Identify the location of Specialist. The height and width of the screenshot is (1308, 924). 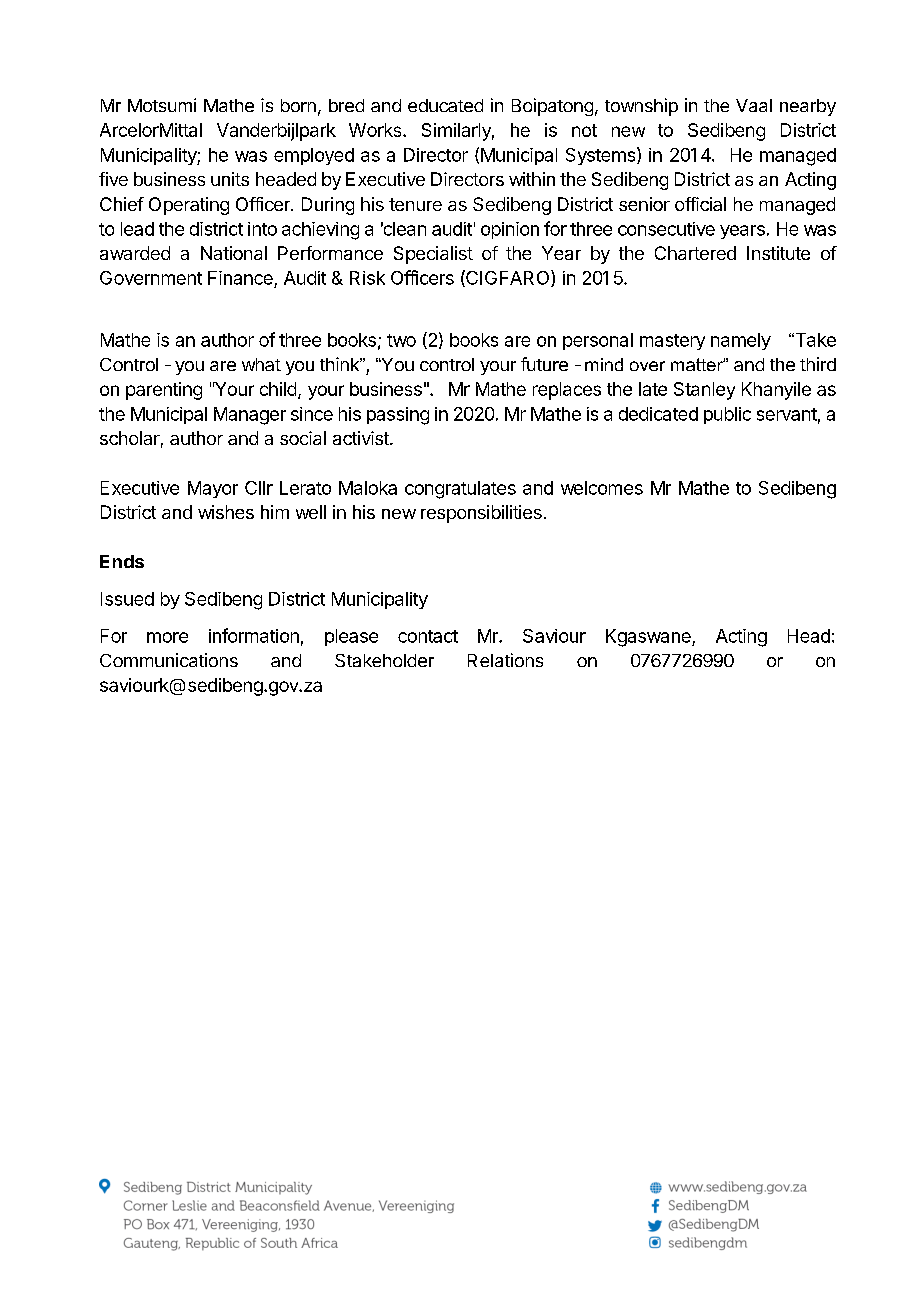
(433, 255).
